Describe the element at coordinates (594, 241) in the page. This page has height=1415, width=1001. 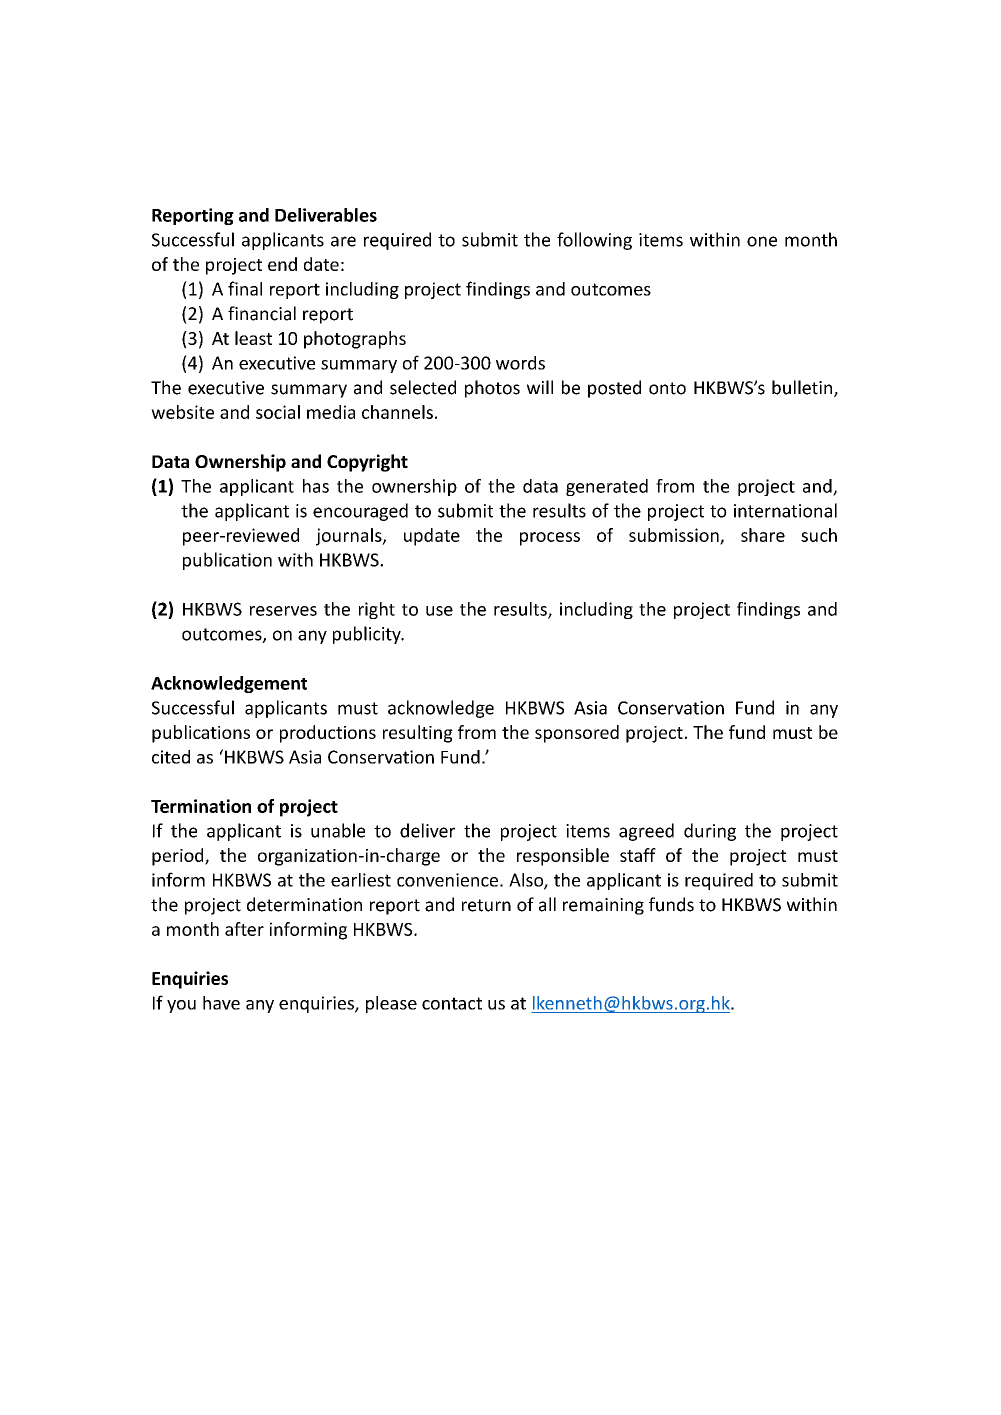
I see `following` at that location.
